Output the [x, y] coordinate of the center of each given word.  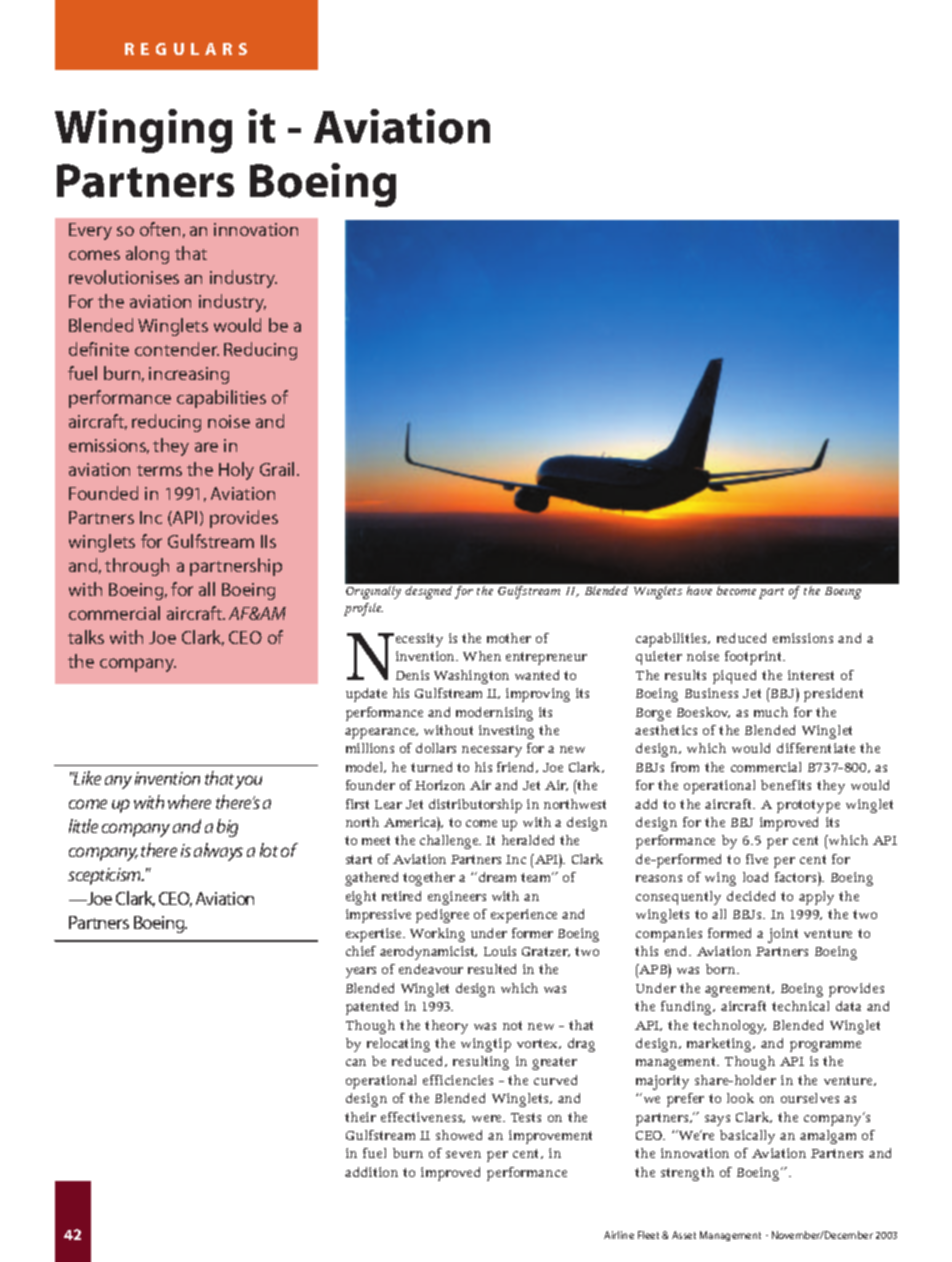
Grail [277, 469]
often [160, 229]
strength [687, 1174]
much [771, 712]
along [147, 255]
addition [371, 1172]
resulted [492, 969]
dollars [436, 748]
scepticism [106, 876]
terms [159, 470]
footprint [755, 658]
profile [363, 609]
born [722, 969]
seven [463, 1154]
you [248, 782]
